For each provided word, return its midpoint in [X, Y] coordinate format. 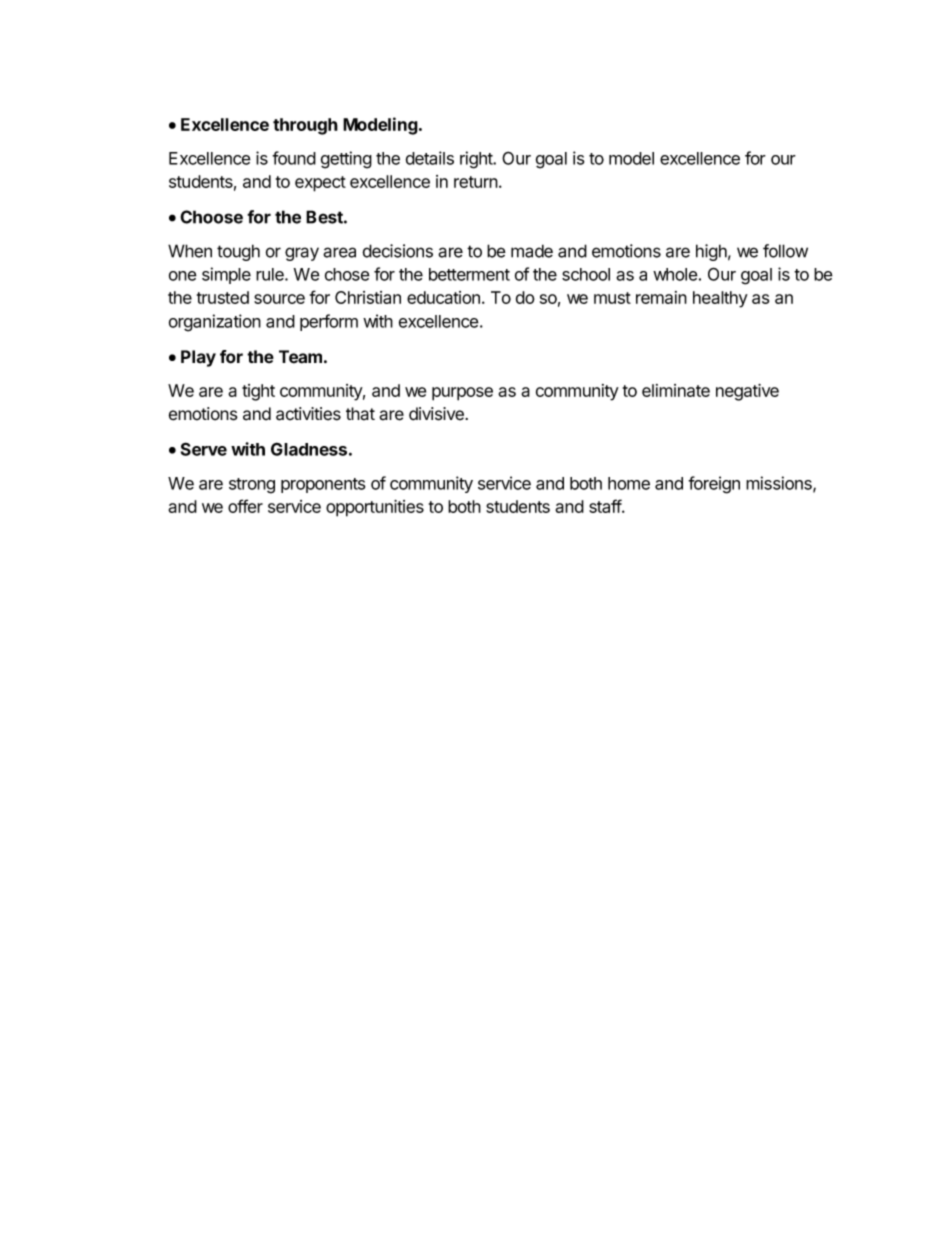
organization [215, 323]
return [477, 182]
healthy [720, 299]
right [477, 160]
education [443, 297]
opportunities [375, 508]
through [305, 126]
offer [245, 506]
